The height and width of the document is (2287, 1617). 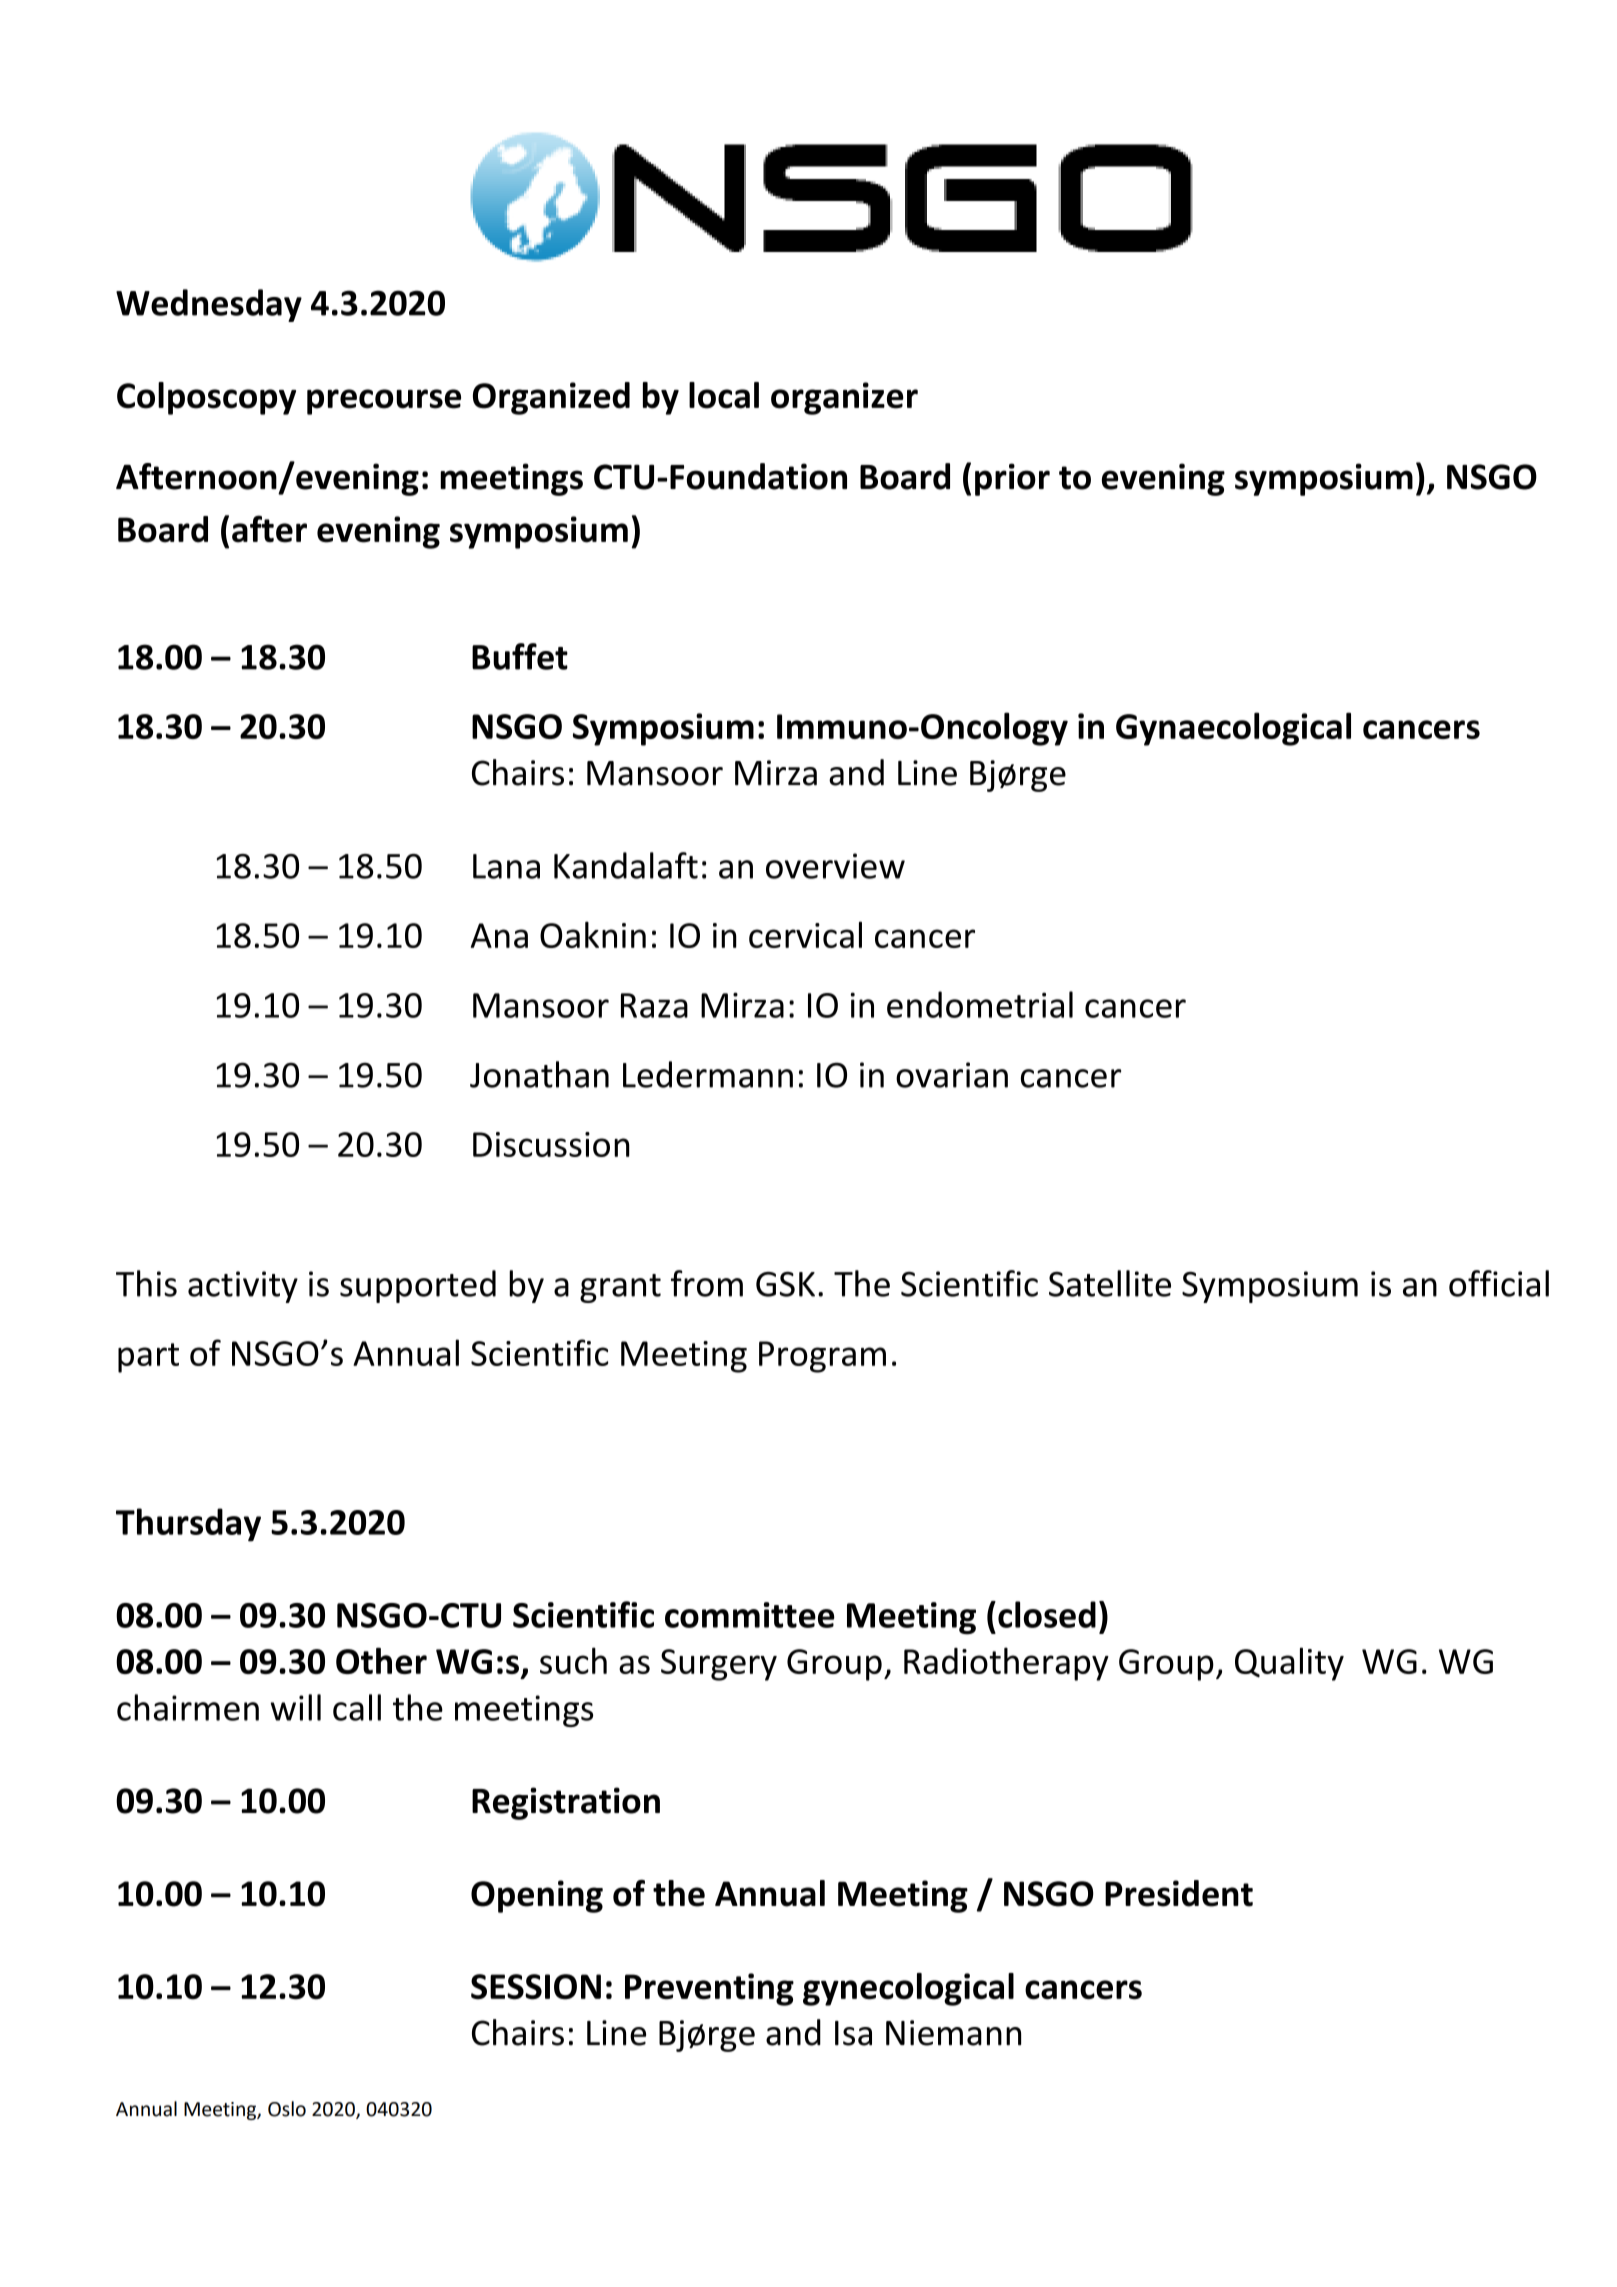 I want to click on official, so click(x=1499, y=1283).
